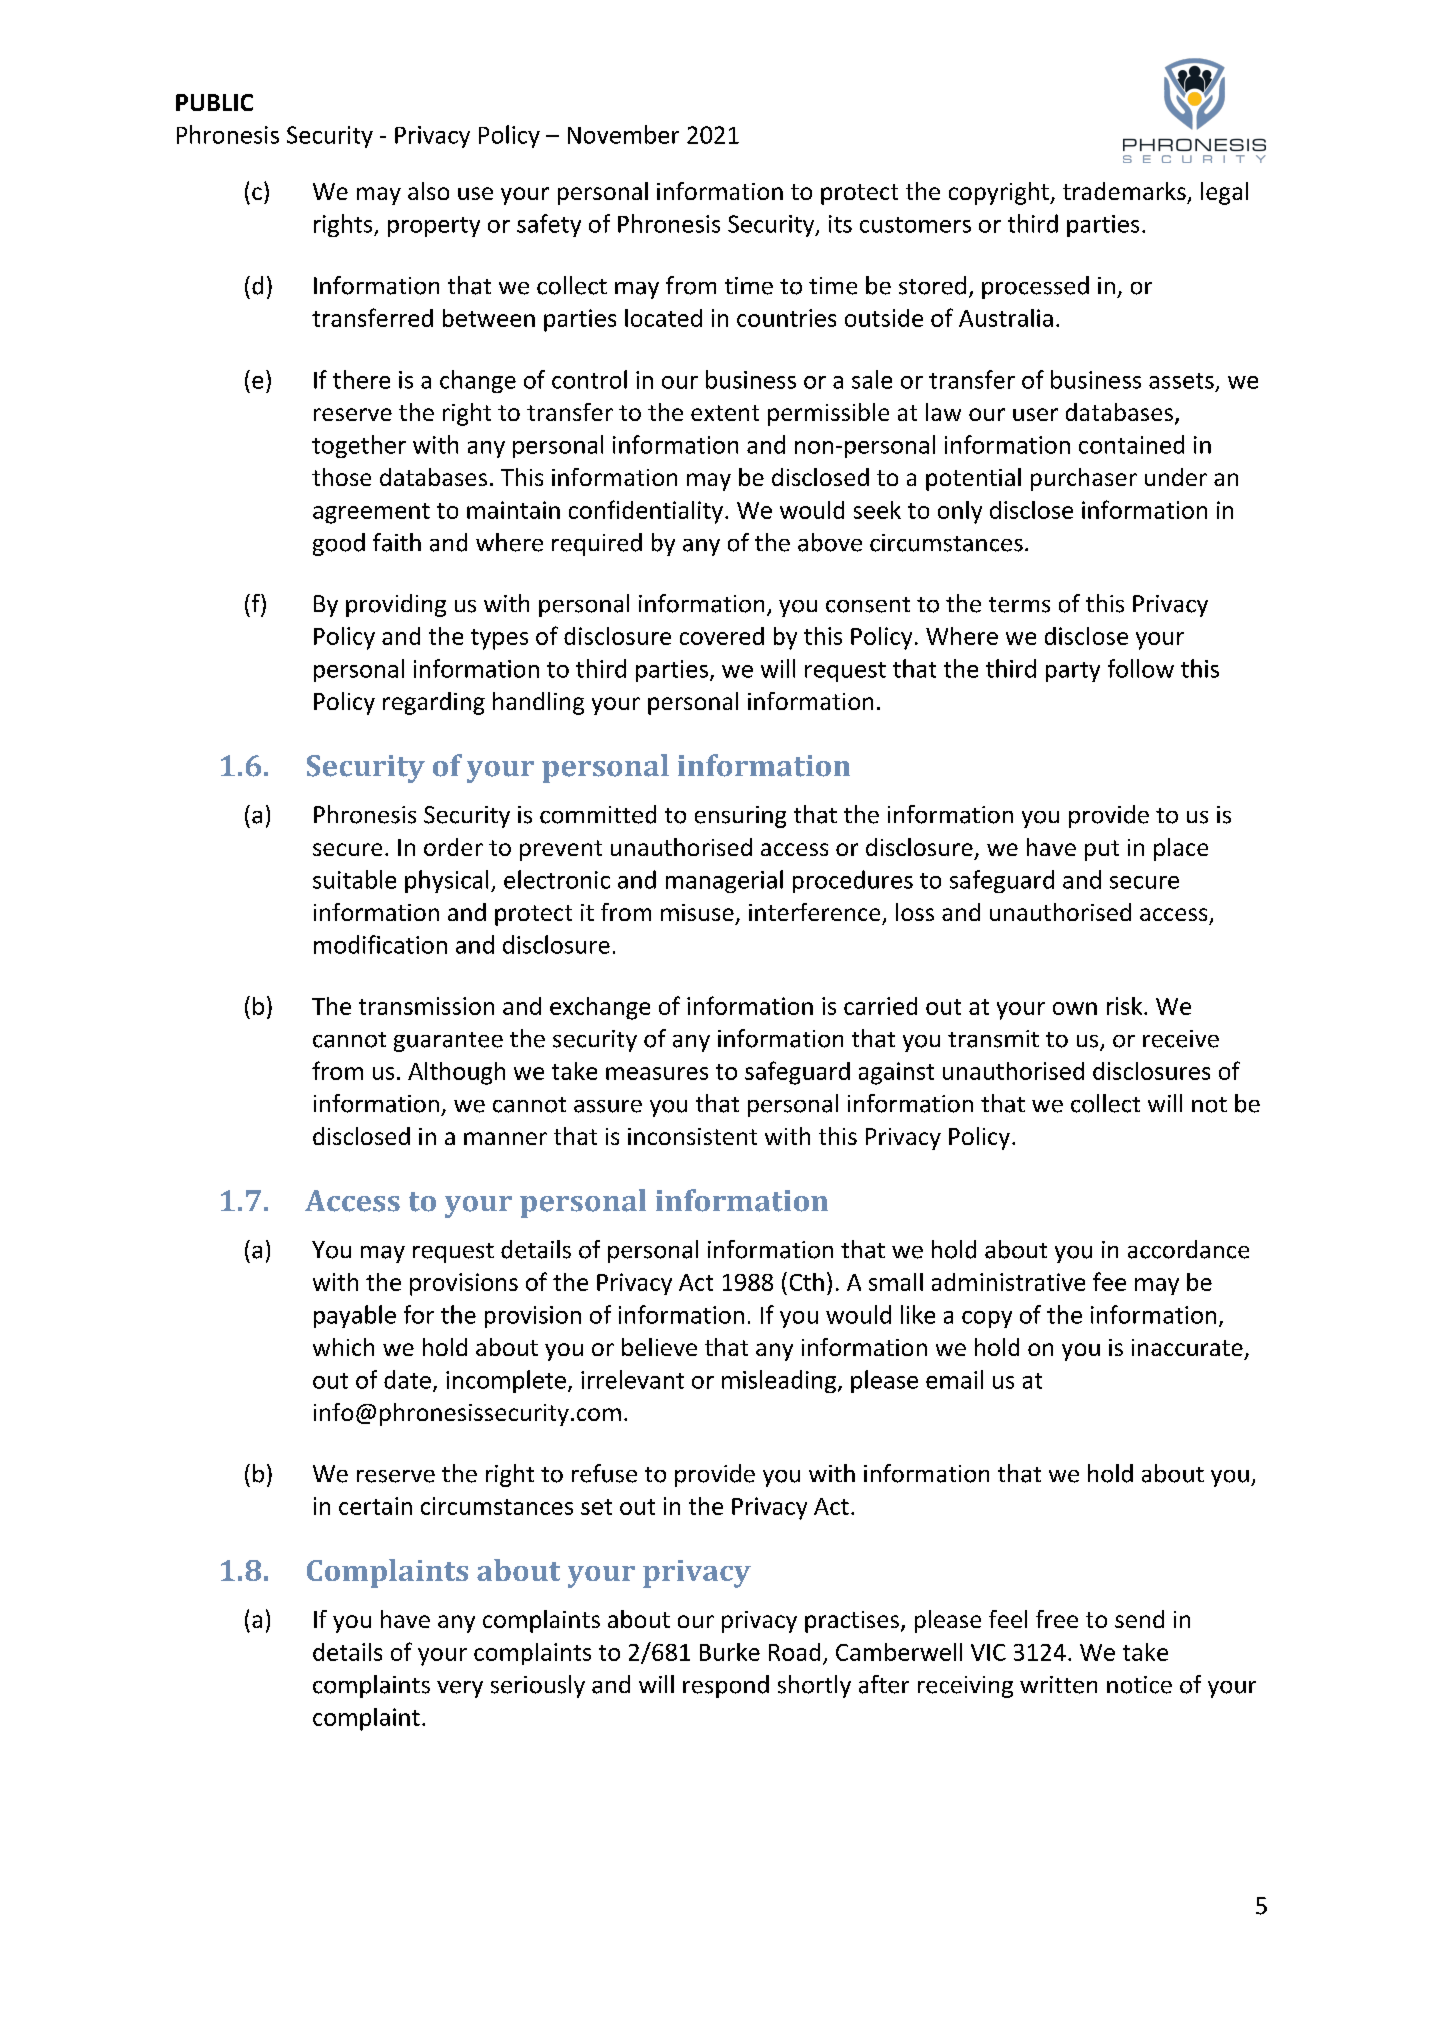 Image resolution: width=1442 pixels, height=2040 pixels. I want to click on managerial, so click(724, 881).
